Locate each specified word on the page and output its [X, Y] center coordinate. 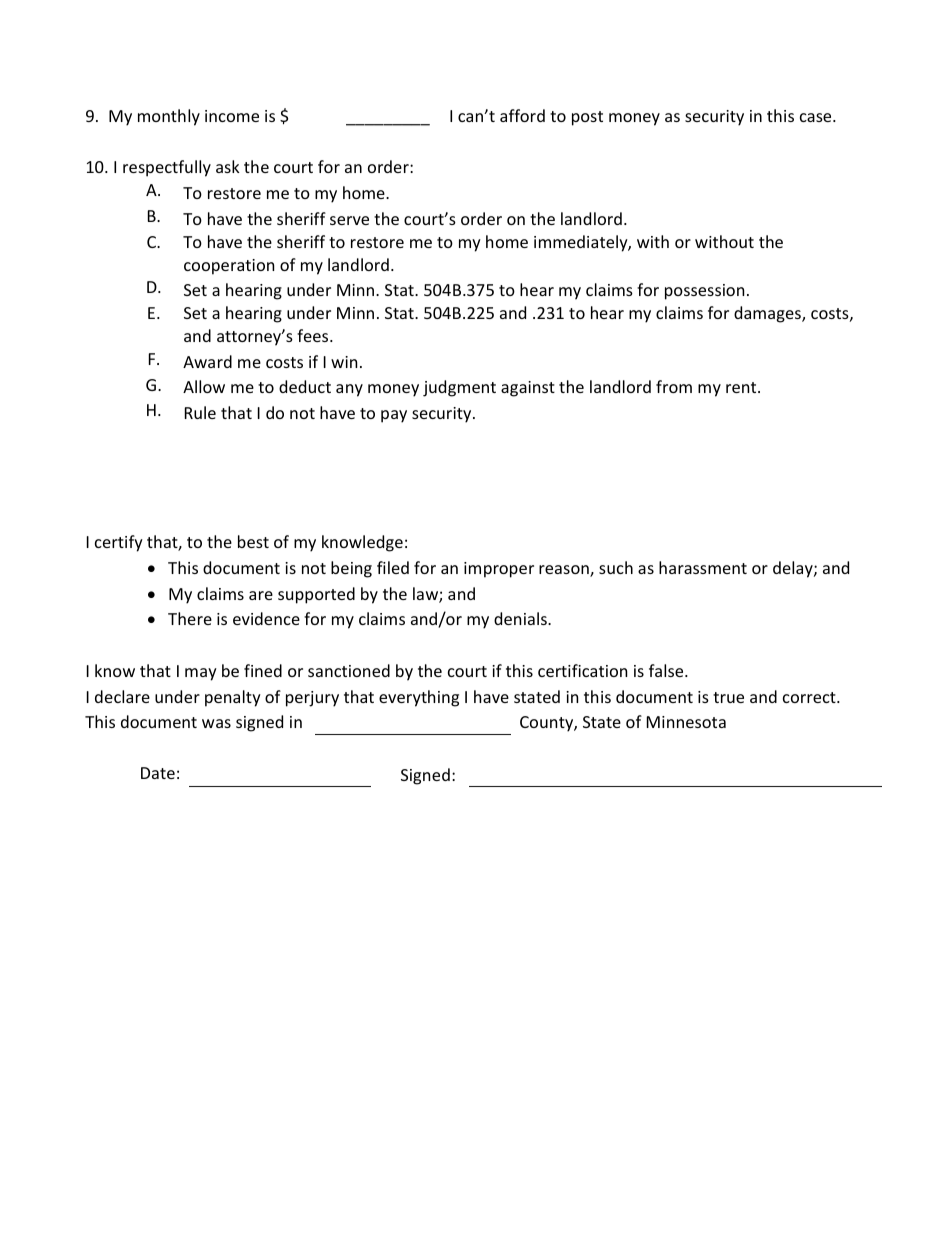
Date [158, 773]
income [232, 116]
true [728, 697]
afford [522, 115]
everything [419, 698]
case [817, 117]
